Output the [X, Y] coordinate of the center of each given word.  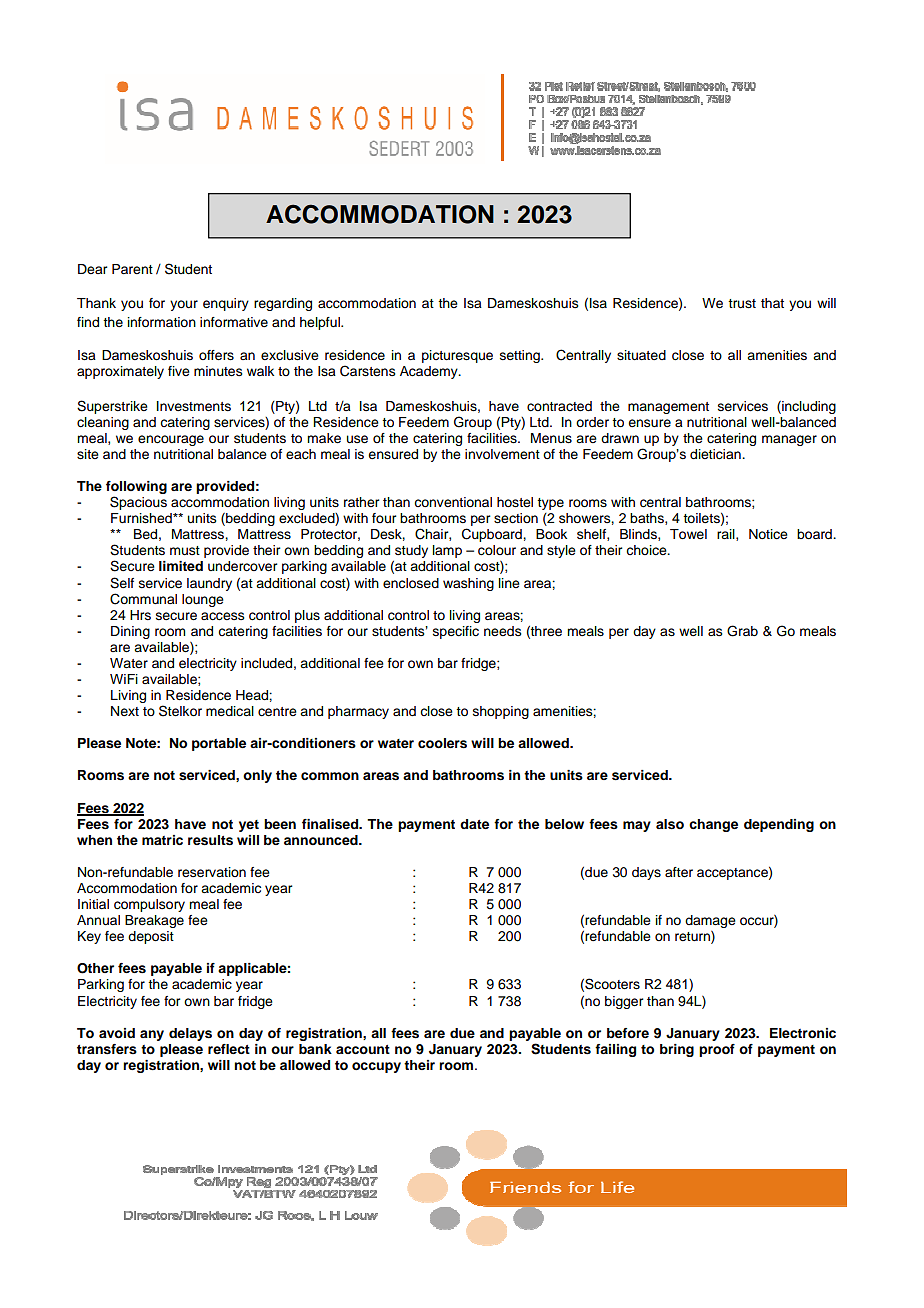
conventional [453, 502]
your [184, 305]
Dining [130, 632]
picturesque [457, 356]
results [210, 840]
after [679, 872]
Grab [742, 631]
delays [190, 1034]
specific [456, 632]
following [136, 489]
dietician [716, 454]
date [474, 824]
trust [742, 304]
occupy [376, 1067]
